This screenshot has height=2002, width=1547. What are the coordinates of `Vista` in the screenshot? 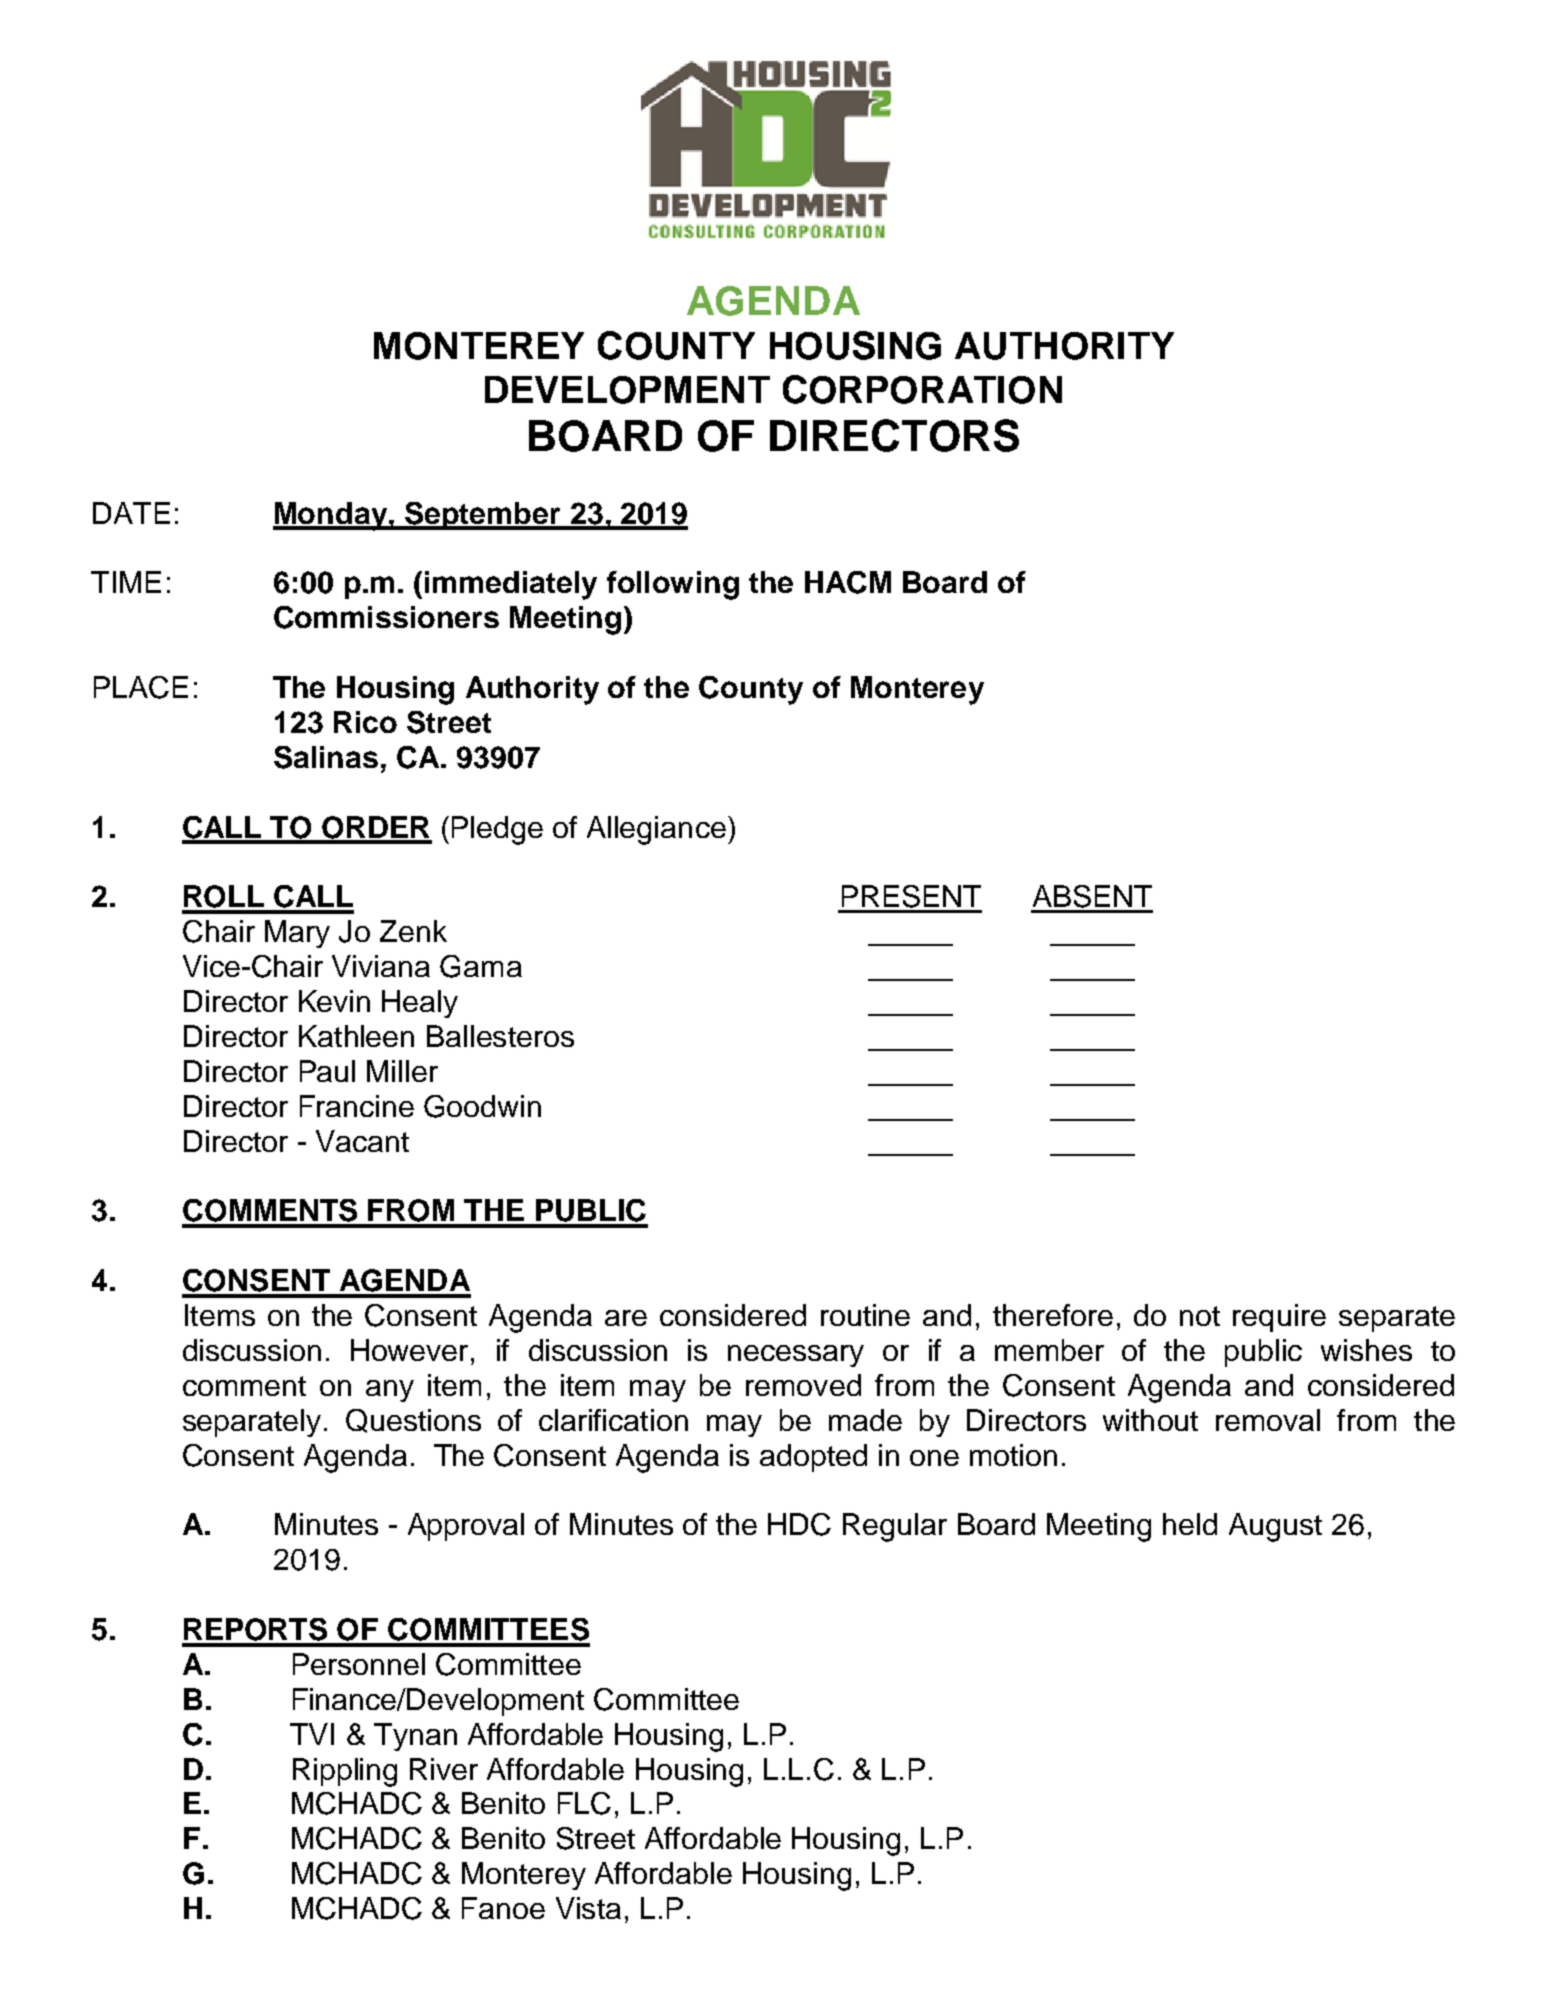 It's located at (588, 1908).
